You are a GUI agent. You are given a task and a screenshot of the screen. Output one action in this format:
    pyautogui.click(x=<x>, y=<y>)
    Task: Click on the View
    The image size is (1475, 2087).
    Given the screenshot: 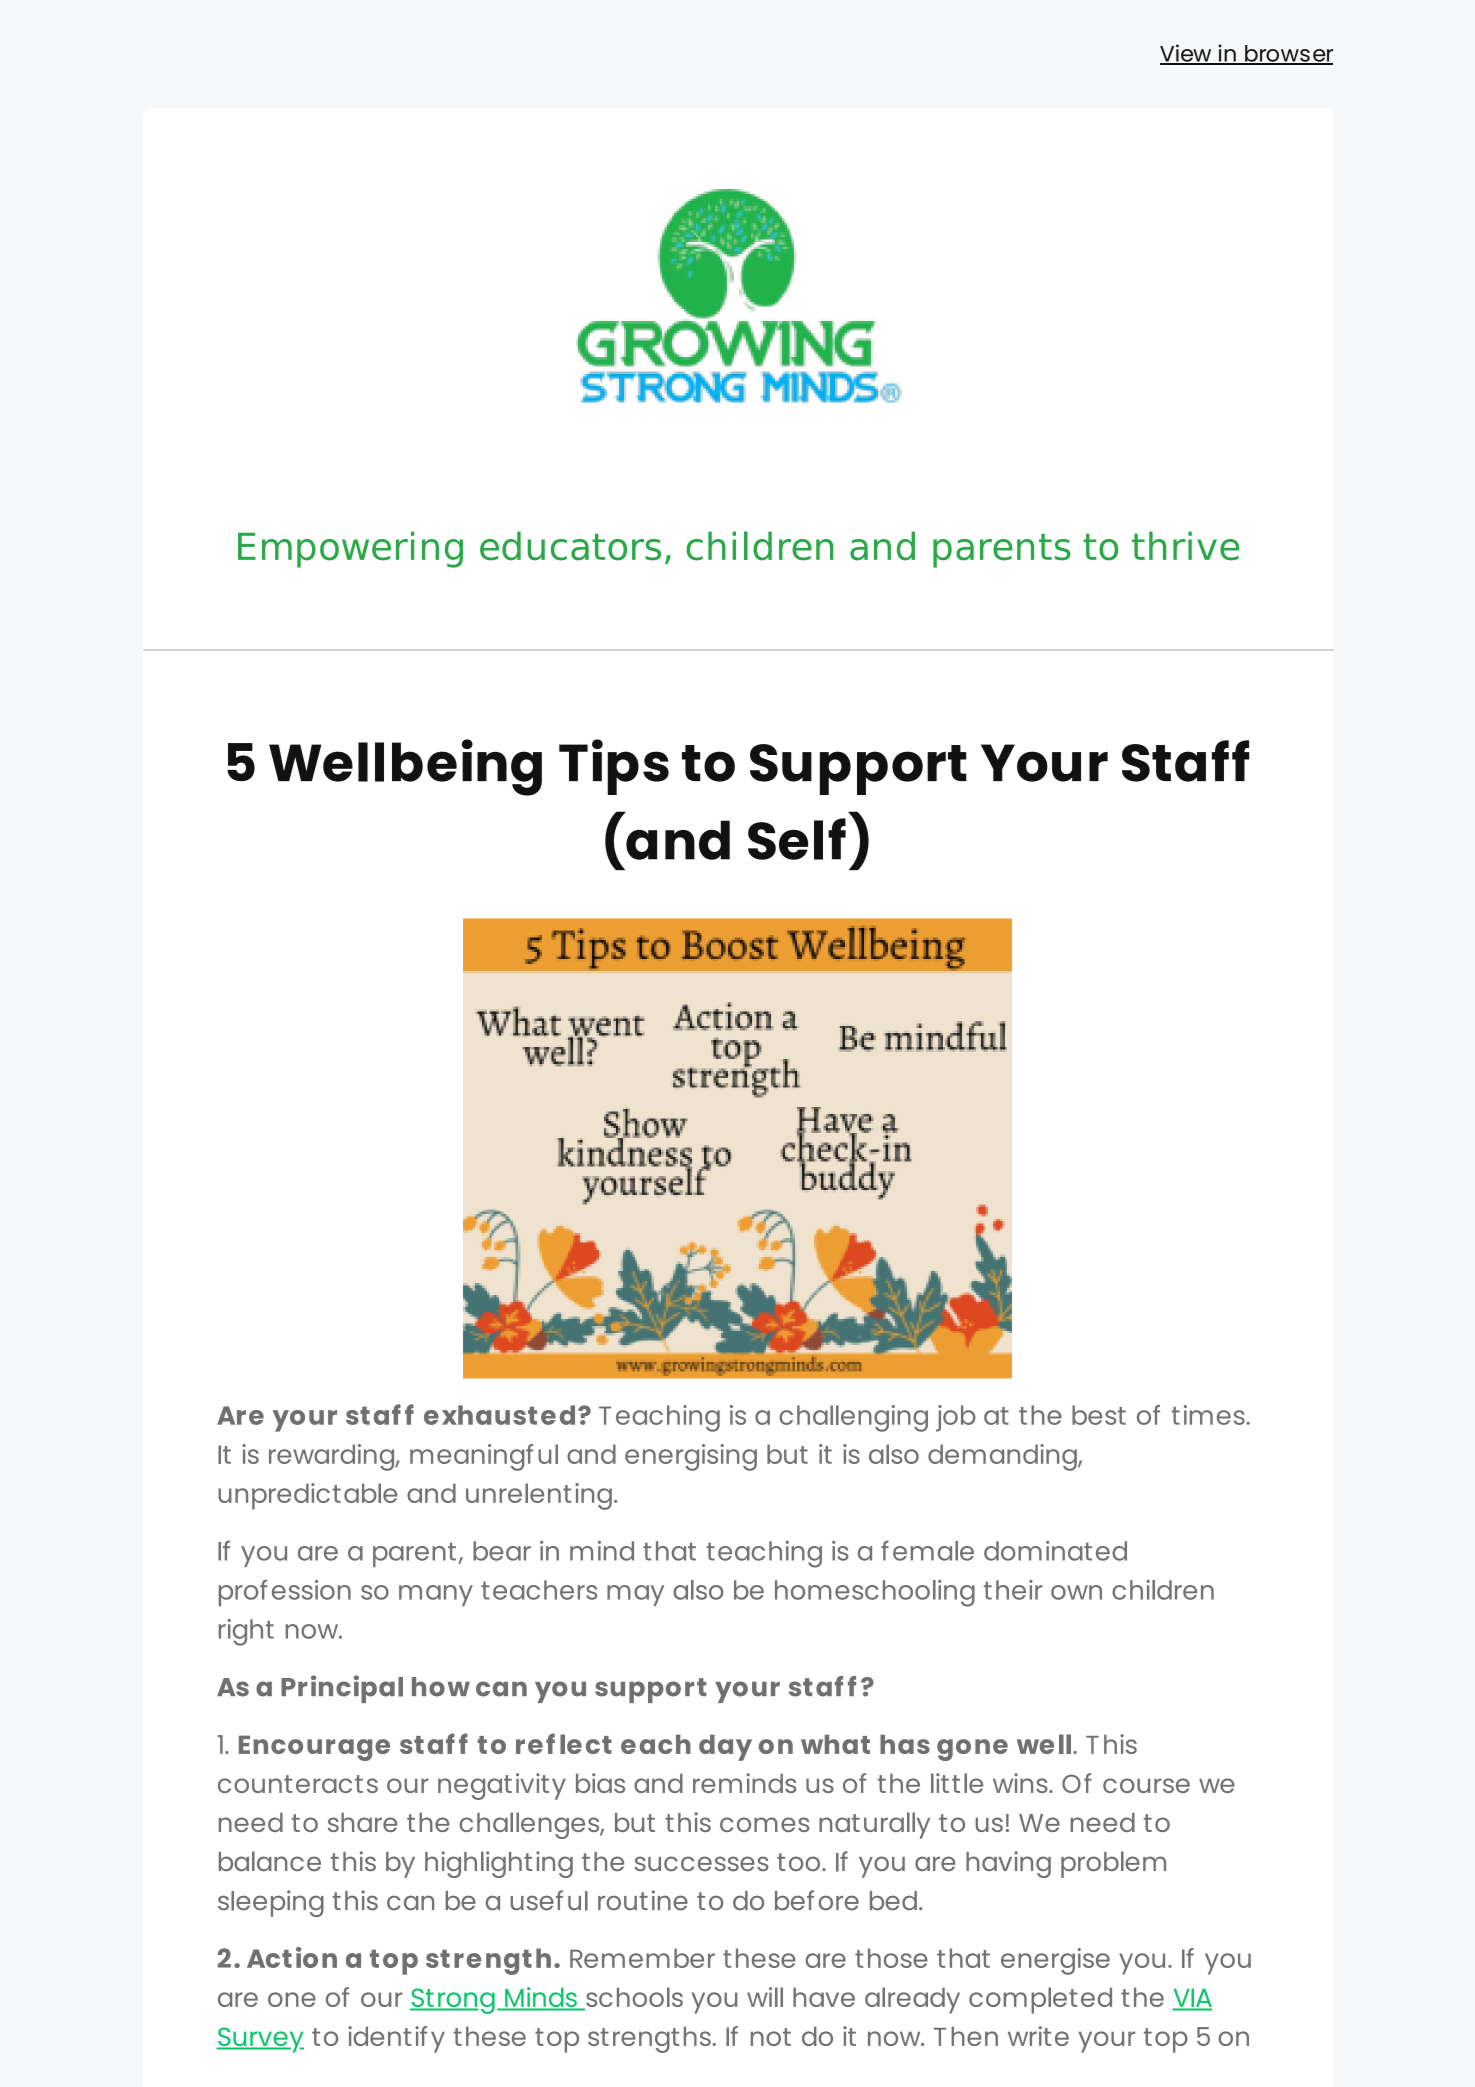 What is the action you would take?
    pyautogui.click(x=1187, y=54)
